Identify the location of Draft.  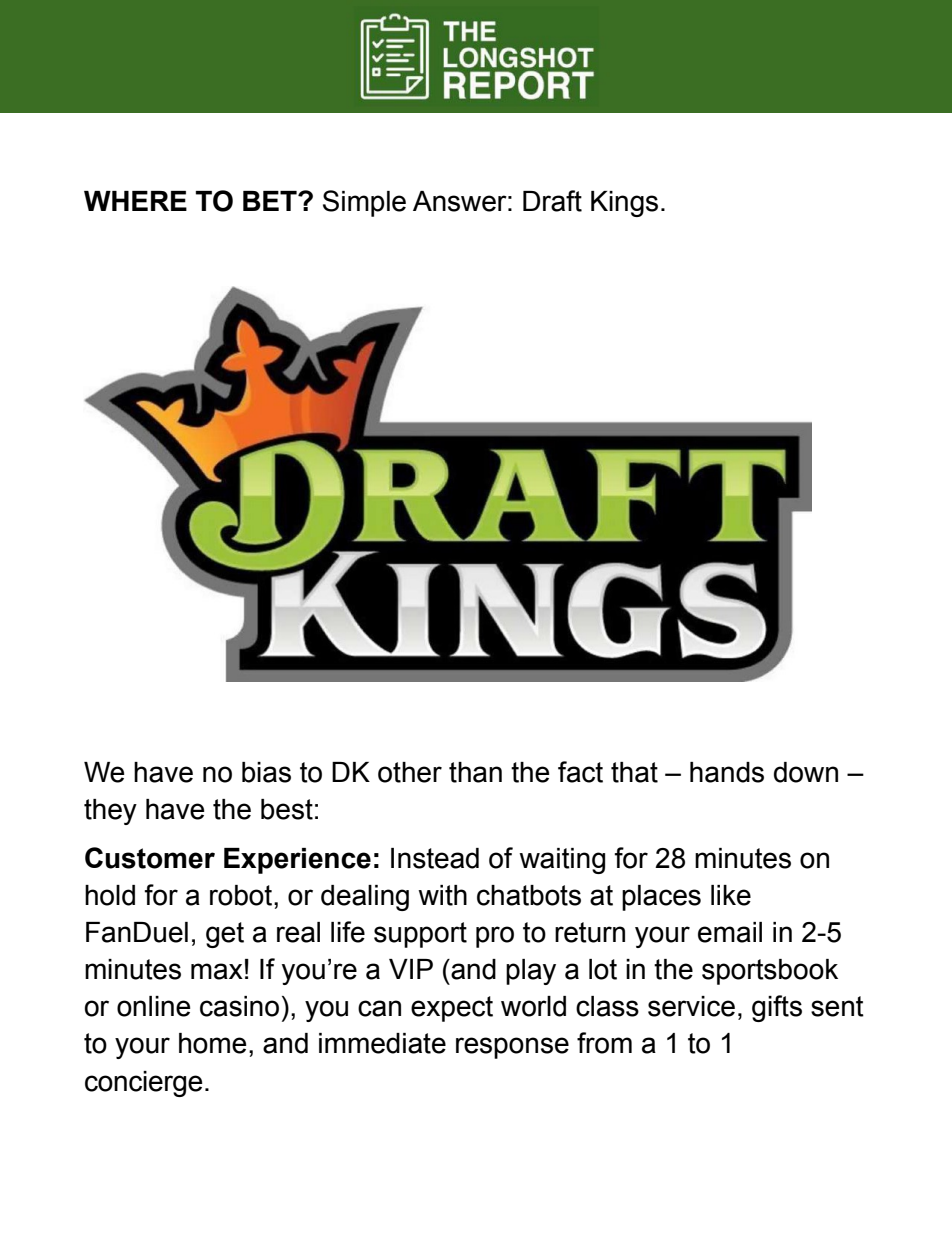
(552, 201).
